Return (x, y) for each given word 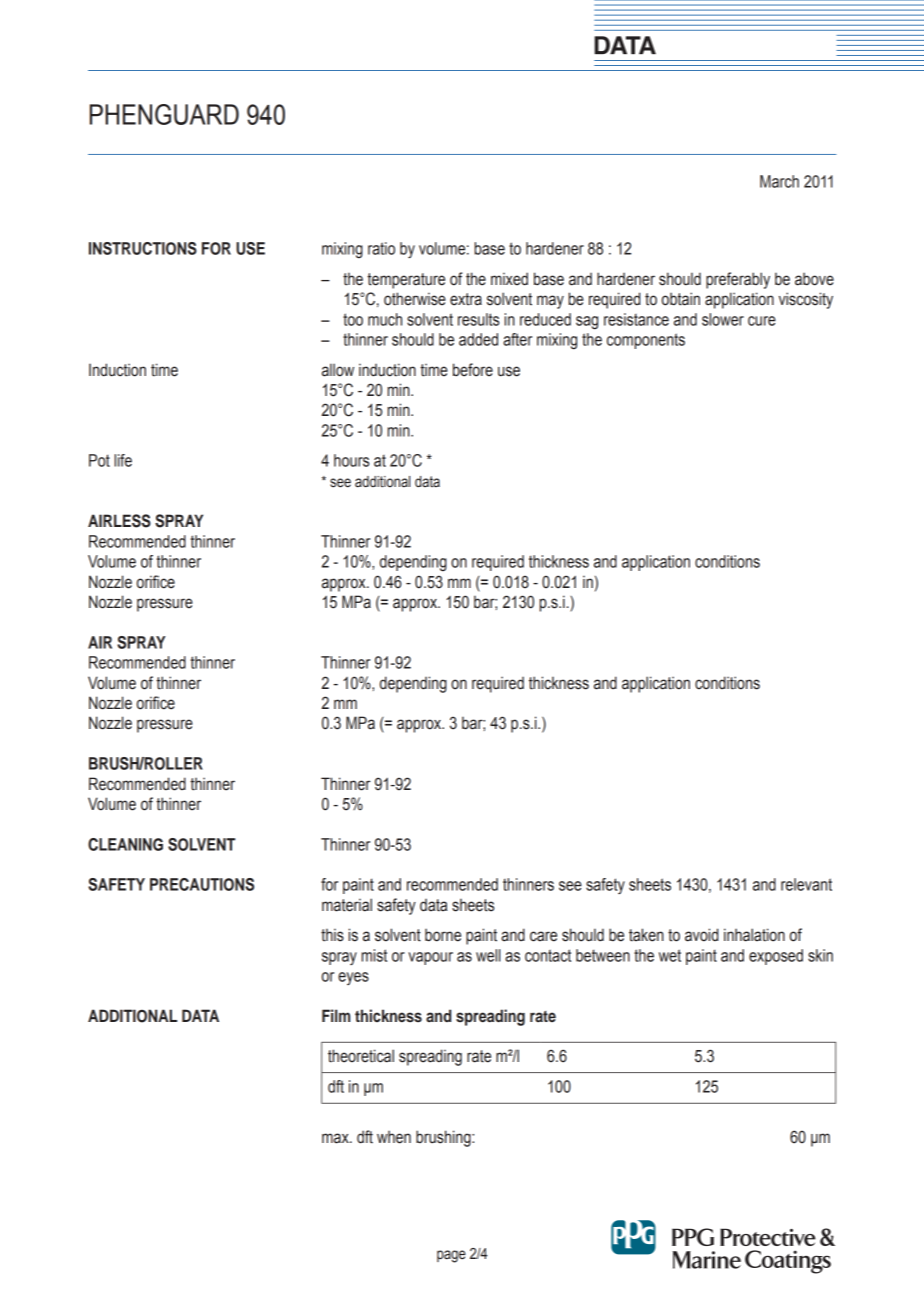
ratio (381, 248)
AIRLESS (119, 521)
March (779, 181)
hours (351, 460)
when (394, 1137)
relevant (806, 884)
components (646, 341)
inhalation (754, 935)
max (336, 1138)
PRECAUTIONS (202, 884)
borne (443, 935)
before (473, 370)
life (123, 460)
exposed (776, 957)
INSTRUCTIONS (143, 248)
